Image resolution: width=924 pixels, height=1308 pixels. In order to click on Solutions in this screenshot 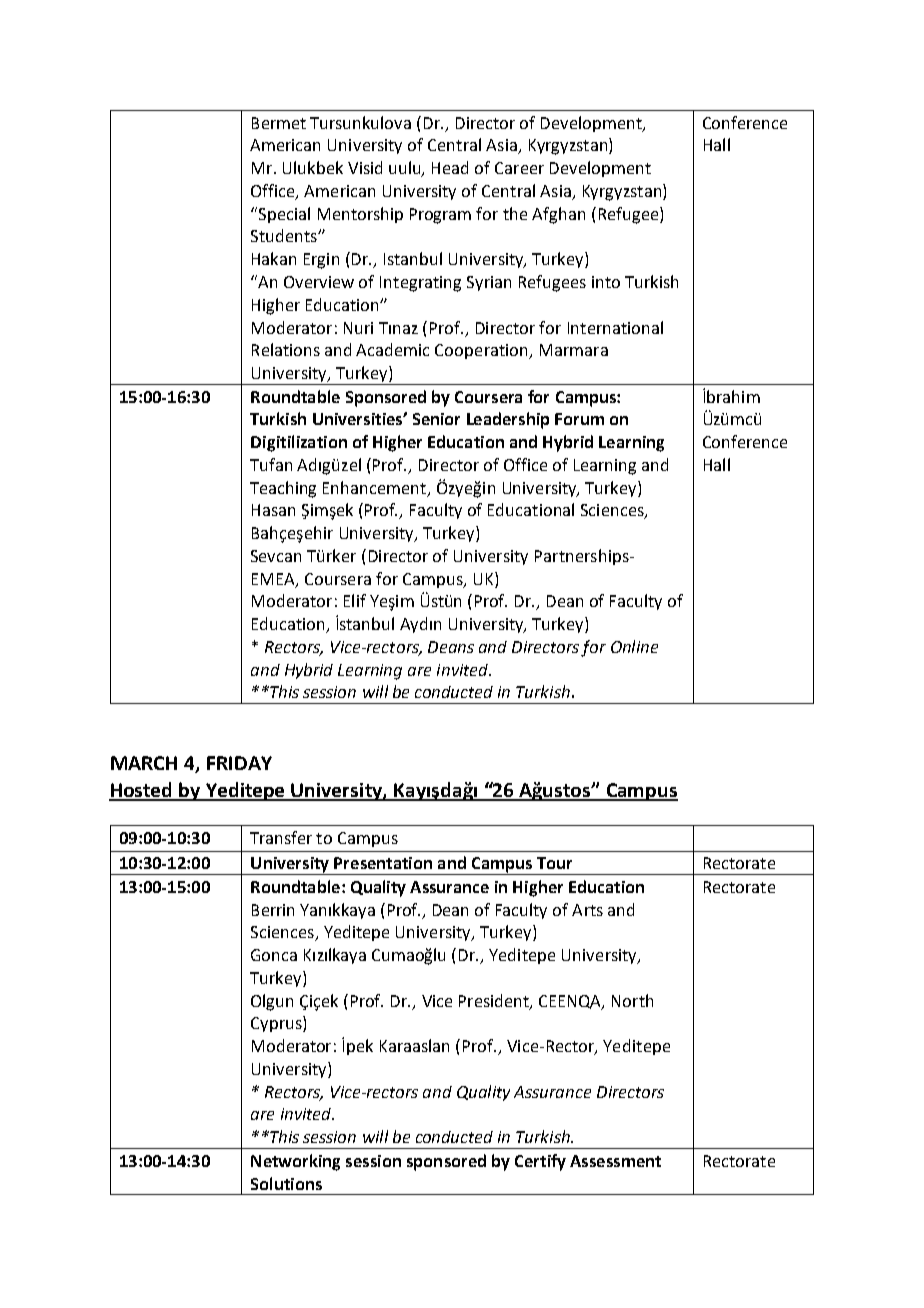, I will do `click(286, 1183)`.
